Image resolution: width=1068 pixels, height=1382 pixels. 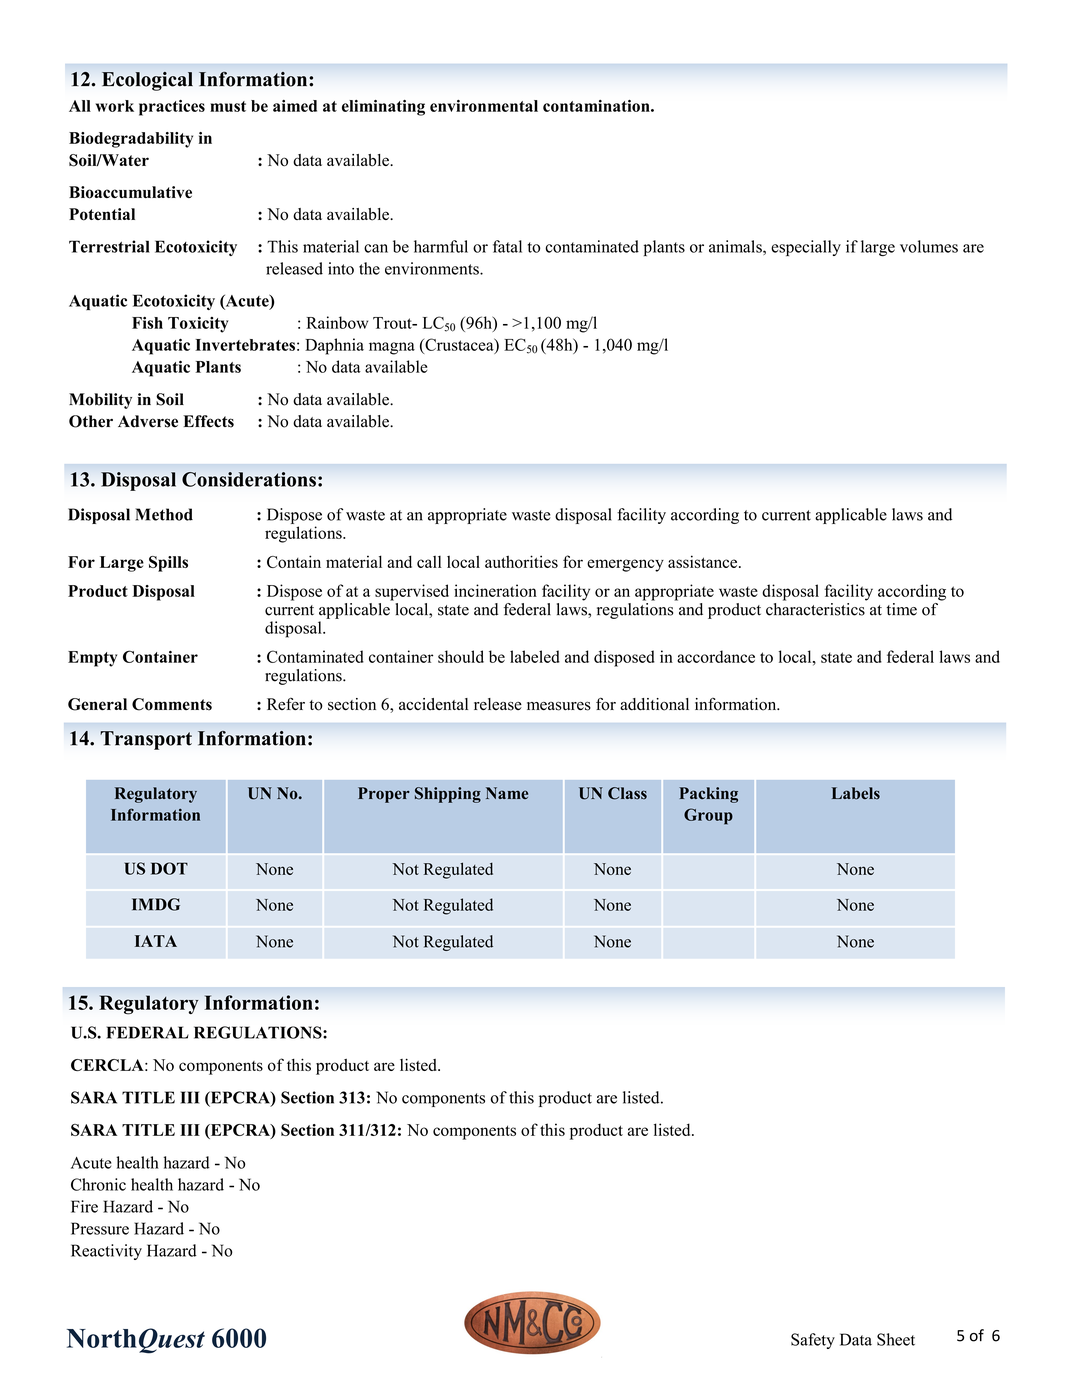 I want to click on environmental, so click(x=484, y=106).
